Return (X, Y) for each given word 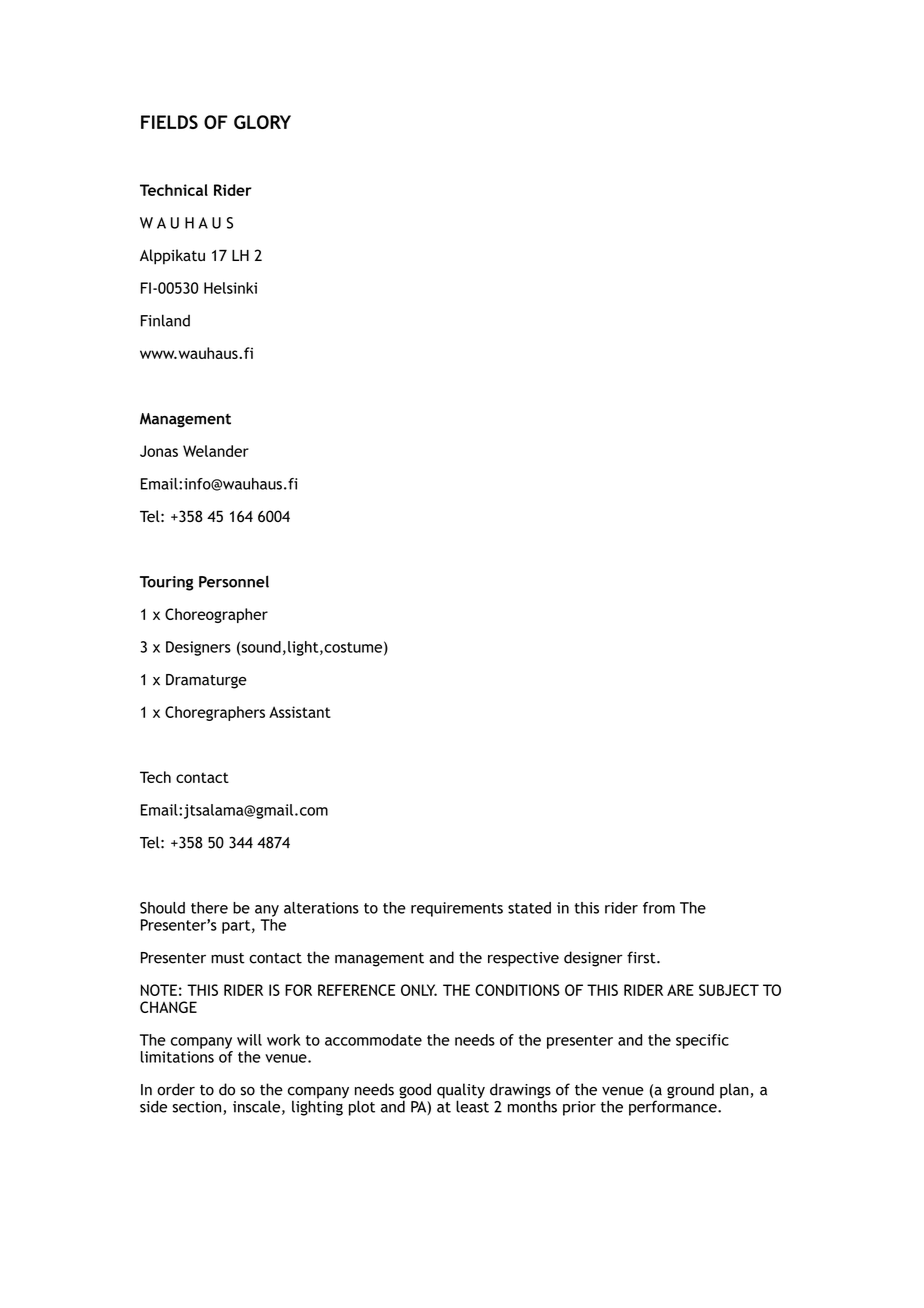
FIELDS (169, 122)
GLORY (262, 122)
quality (461, 1092)
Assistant (300, 712)
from (659, 908)
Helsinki (230, 288)
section (198, 1108)
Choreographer (216, 615)
